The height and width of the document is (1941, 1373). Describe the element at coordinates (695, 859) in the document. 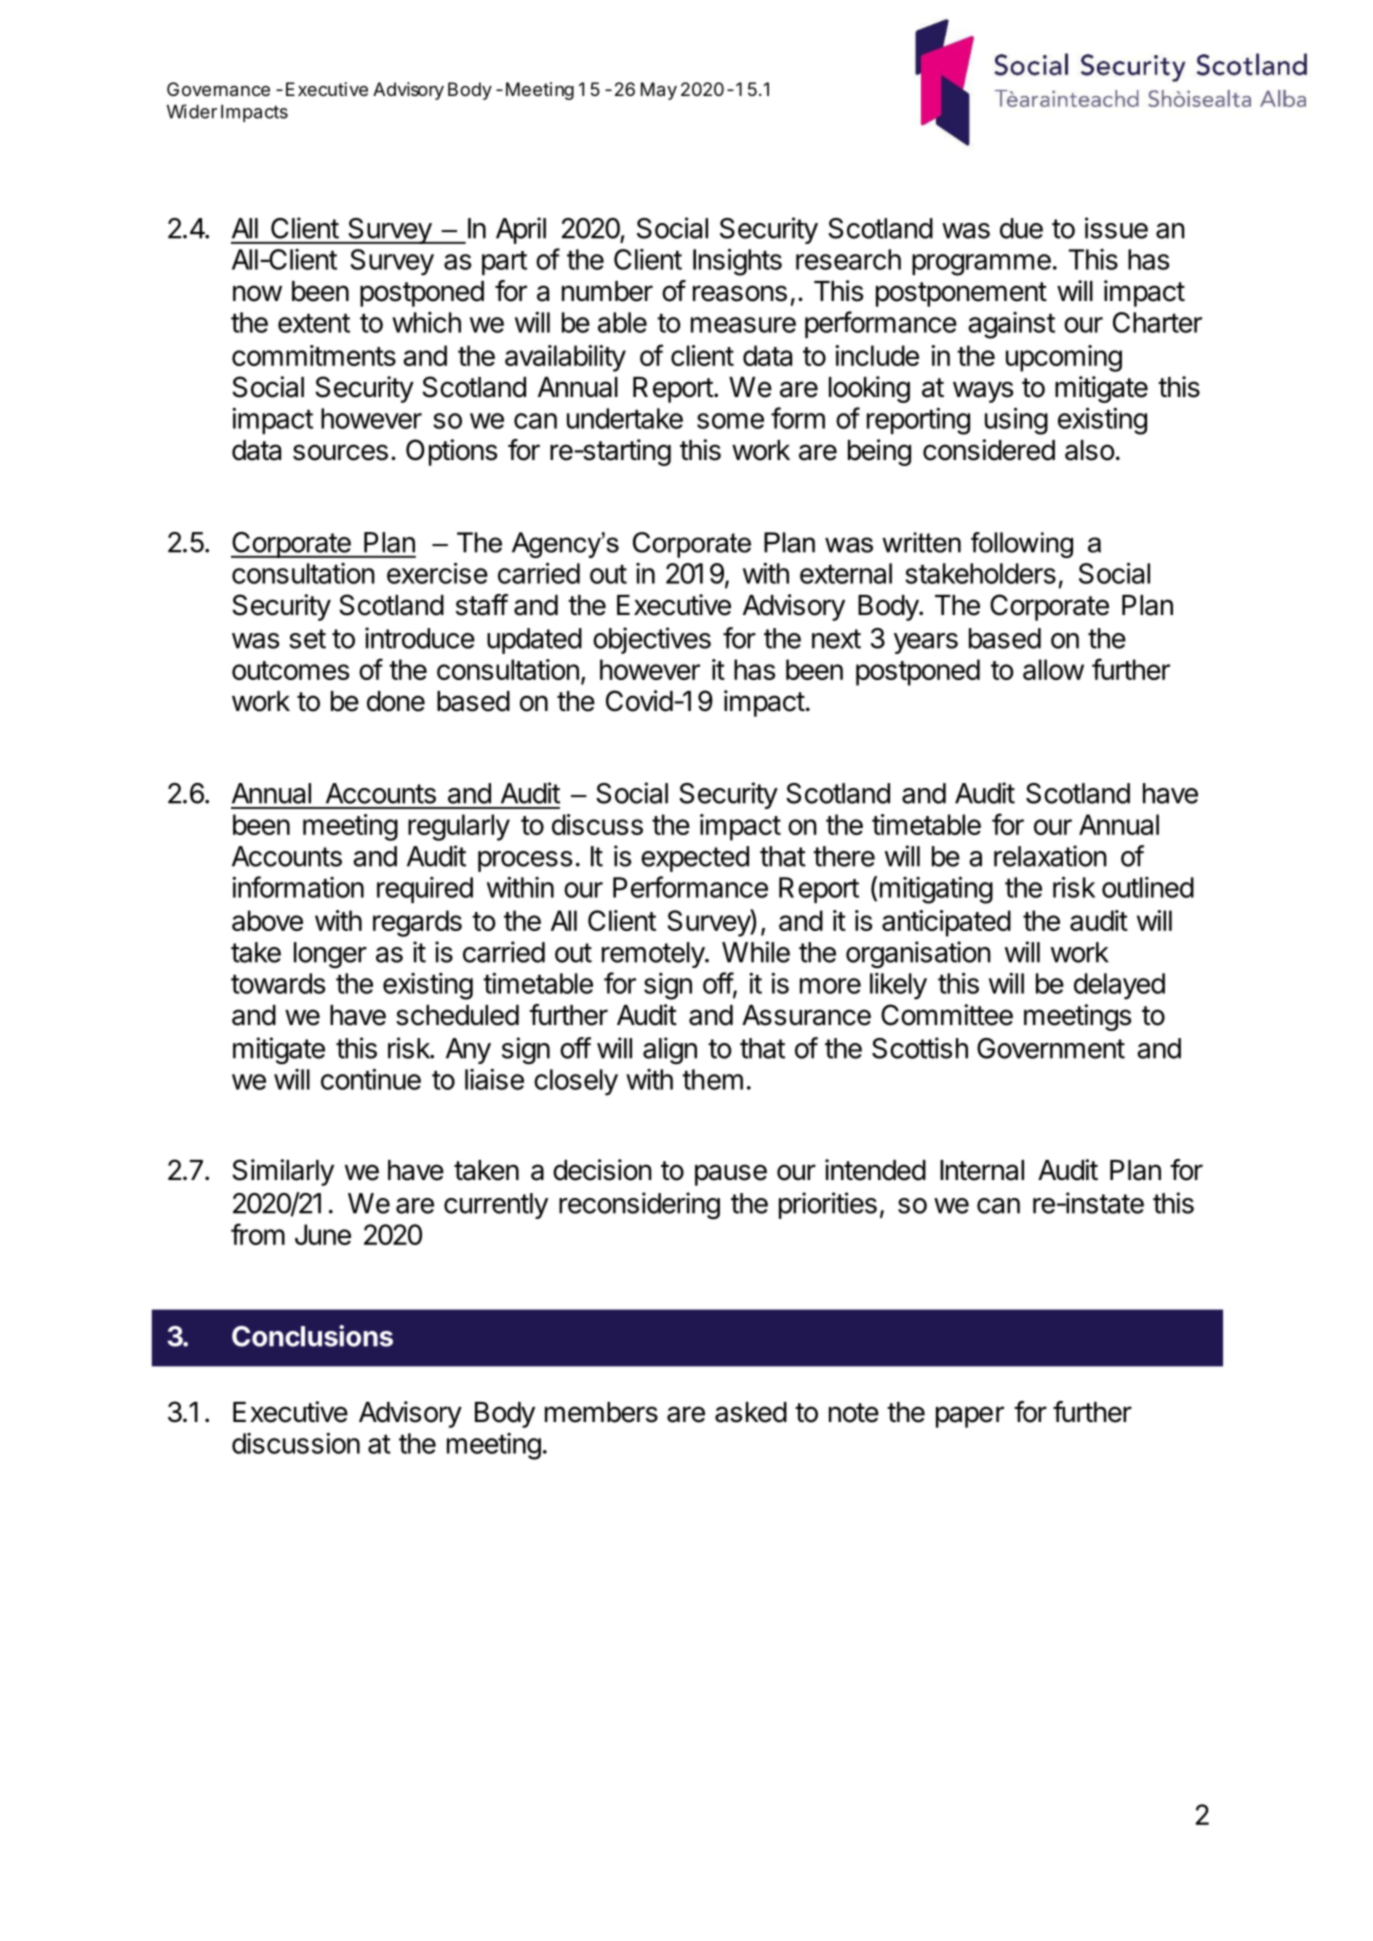

I see `expected` at that location.
